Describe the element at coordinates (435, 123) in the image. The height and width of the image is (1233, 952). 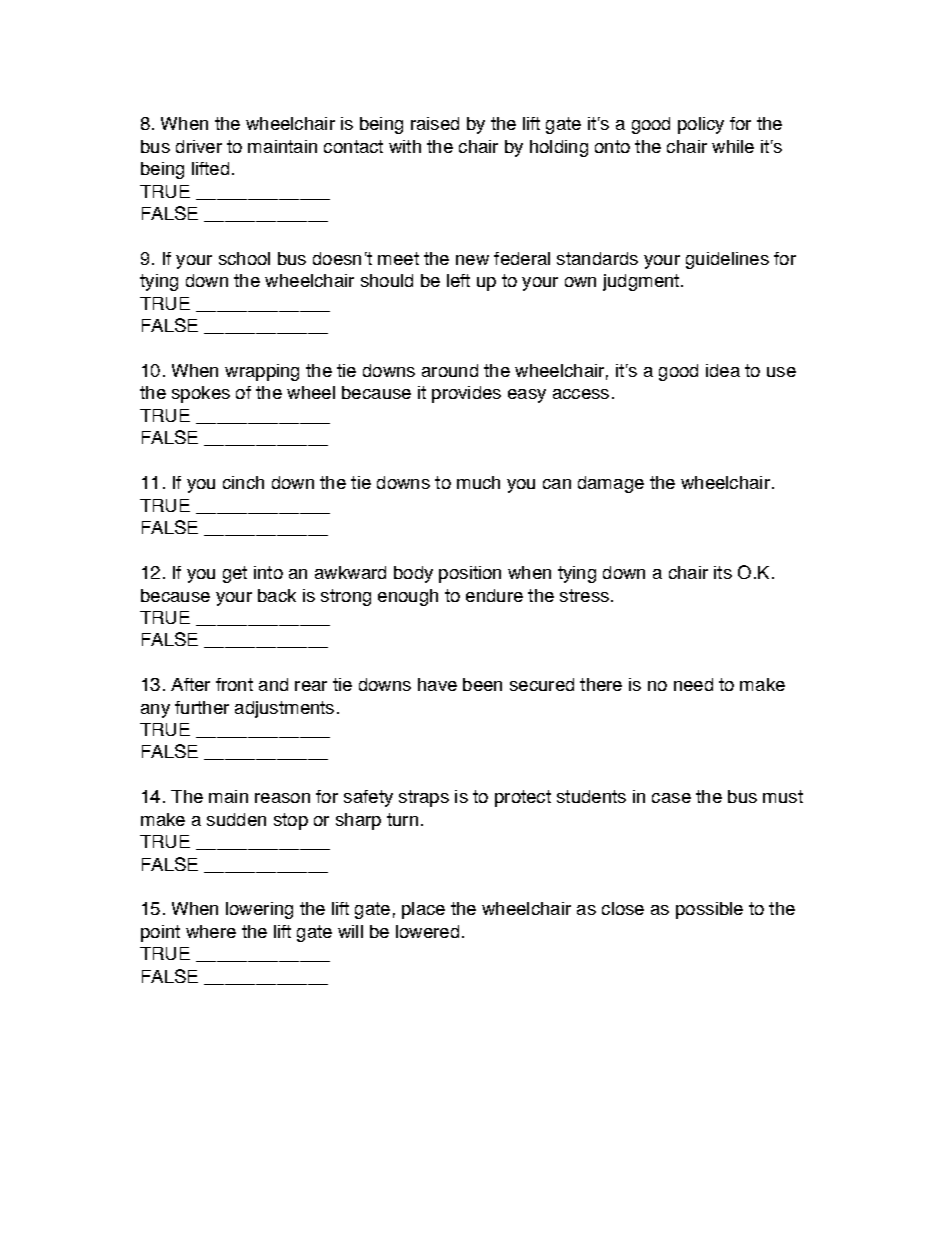
I see `raised` at that location.
